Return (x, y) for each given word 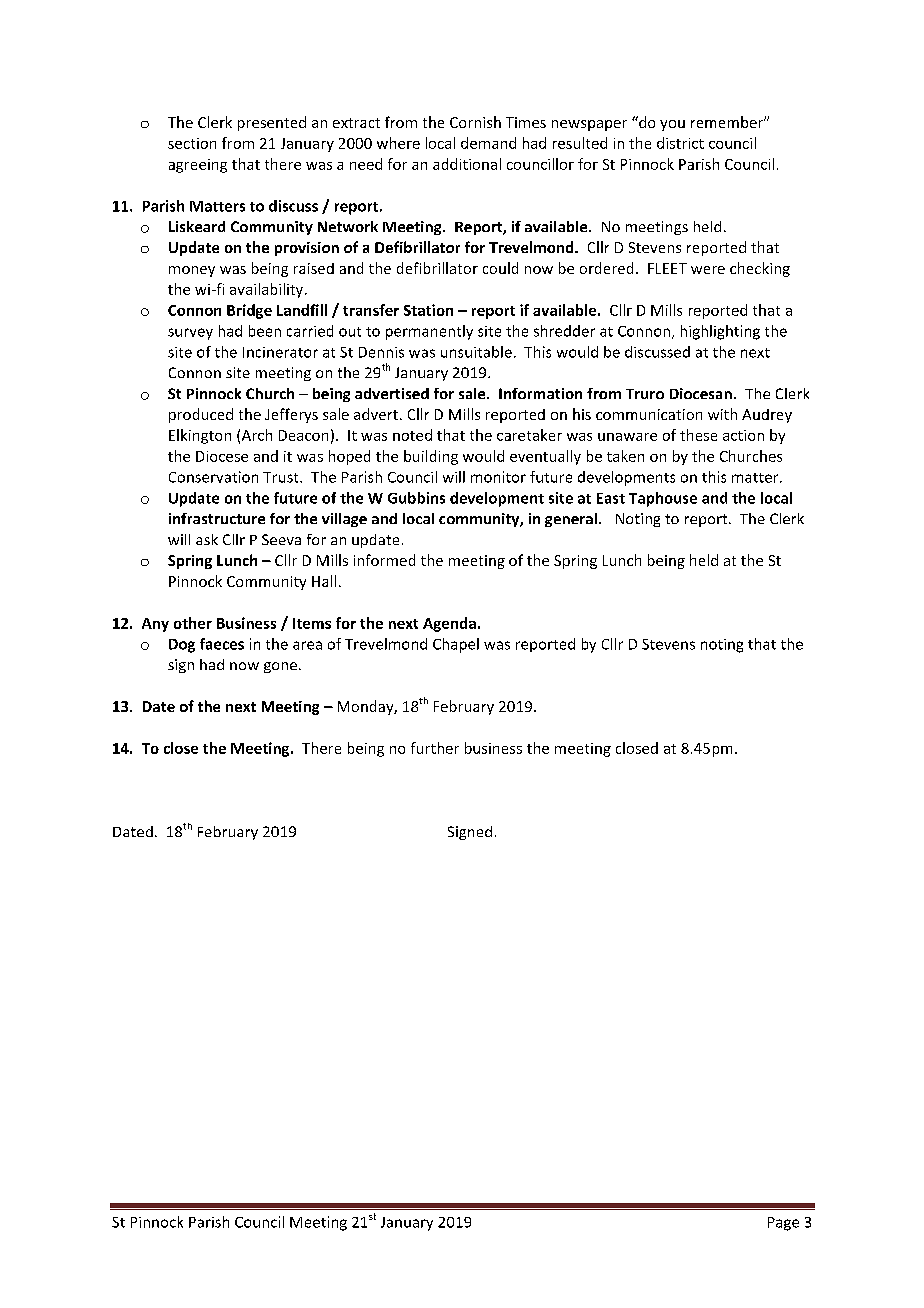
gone (280, 667)
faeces (222, 644)
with (722, 414)
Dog (182, 646)
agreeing (198, 166)
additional (467, 164)
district (680, 143)
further (435, 748)
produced (201, 415)
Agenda (449, 624)
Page (783, 1224)
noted (412, 435)
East (611, 498)
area (307, 645)
